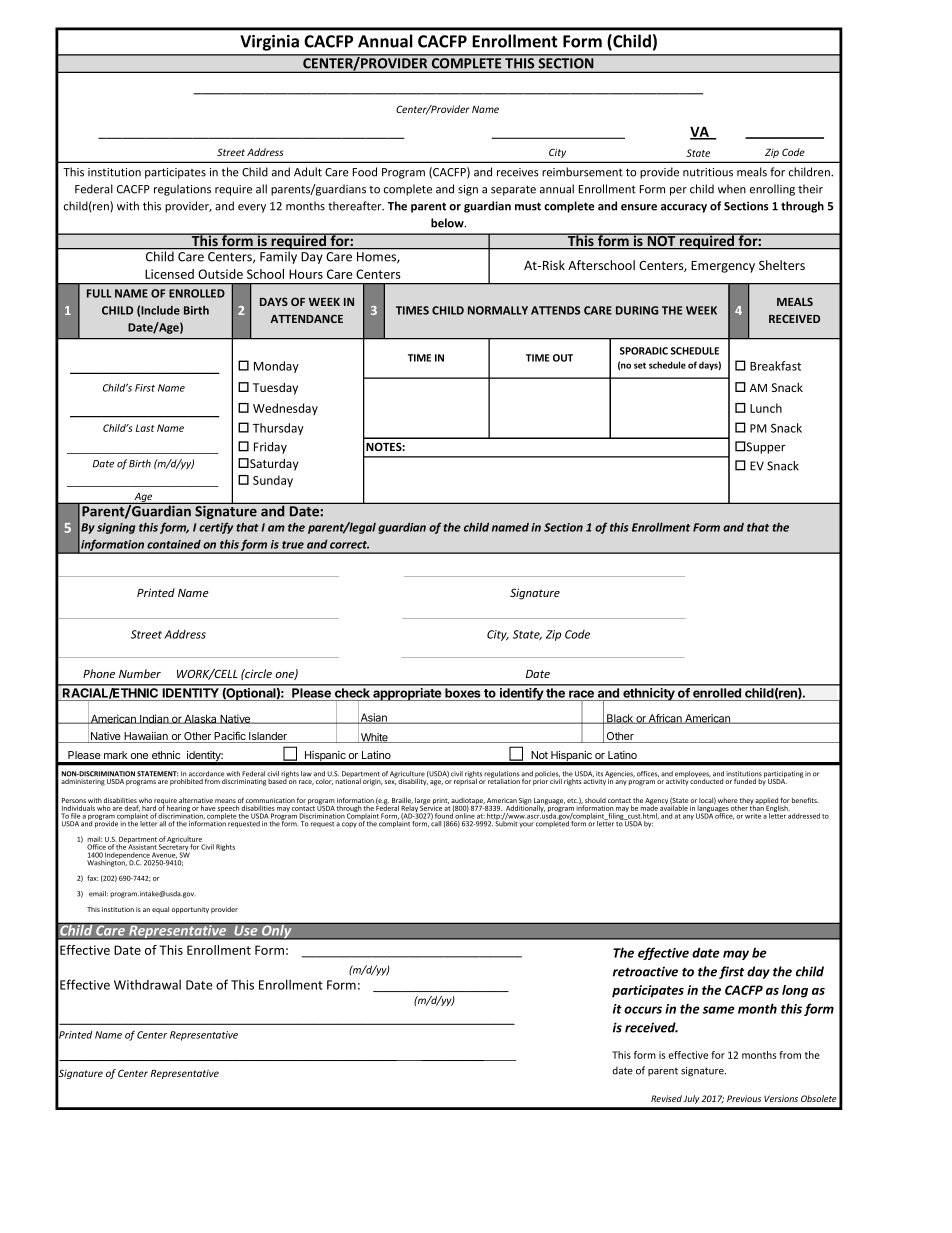 The image size is (952, 1233). Describe the element at coordinates (174, 544) in the document. I see `contained` at that location.
